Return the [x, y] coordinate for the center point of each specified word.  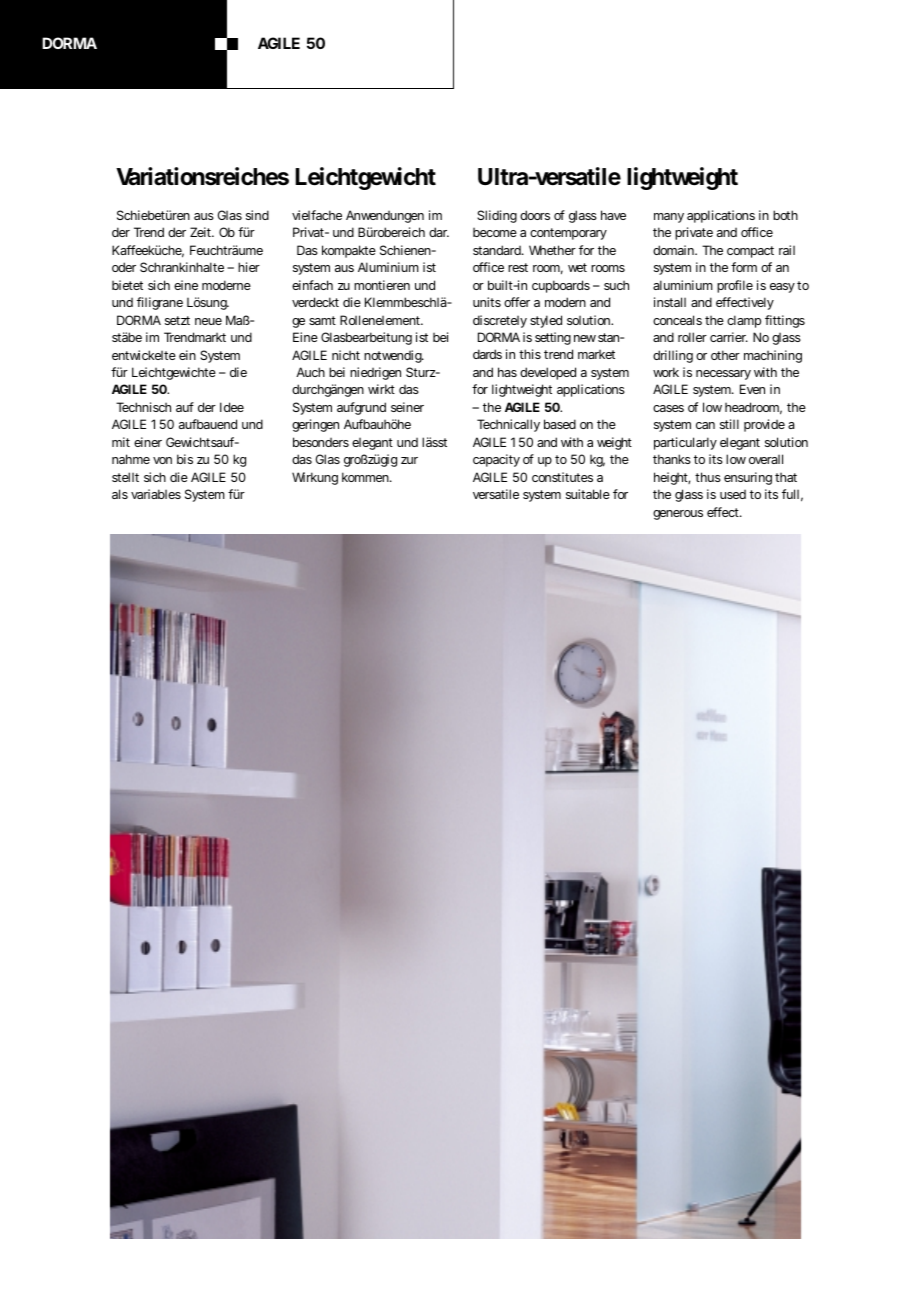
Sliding [497, 216]
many [669, 218]
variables [156, 494]
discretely [500, 321]
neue [208, 321]
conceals [677, 320]
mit [121, 442]
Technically [508, 425]
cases [668, 408]
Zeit [202, 232]
